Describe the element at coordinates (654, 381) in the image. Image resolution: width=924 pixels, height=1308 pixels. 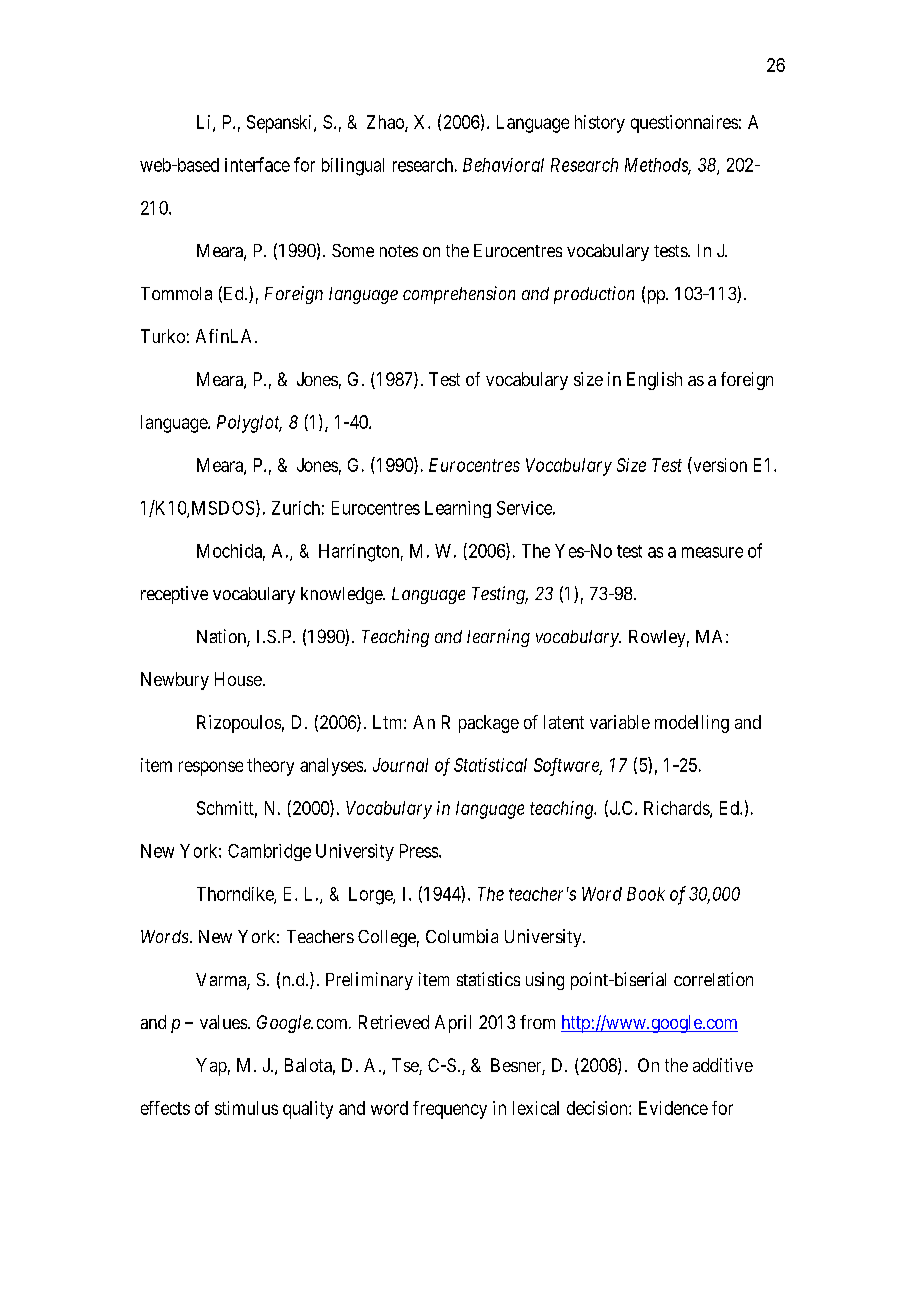
I see `English` at that location.
